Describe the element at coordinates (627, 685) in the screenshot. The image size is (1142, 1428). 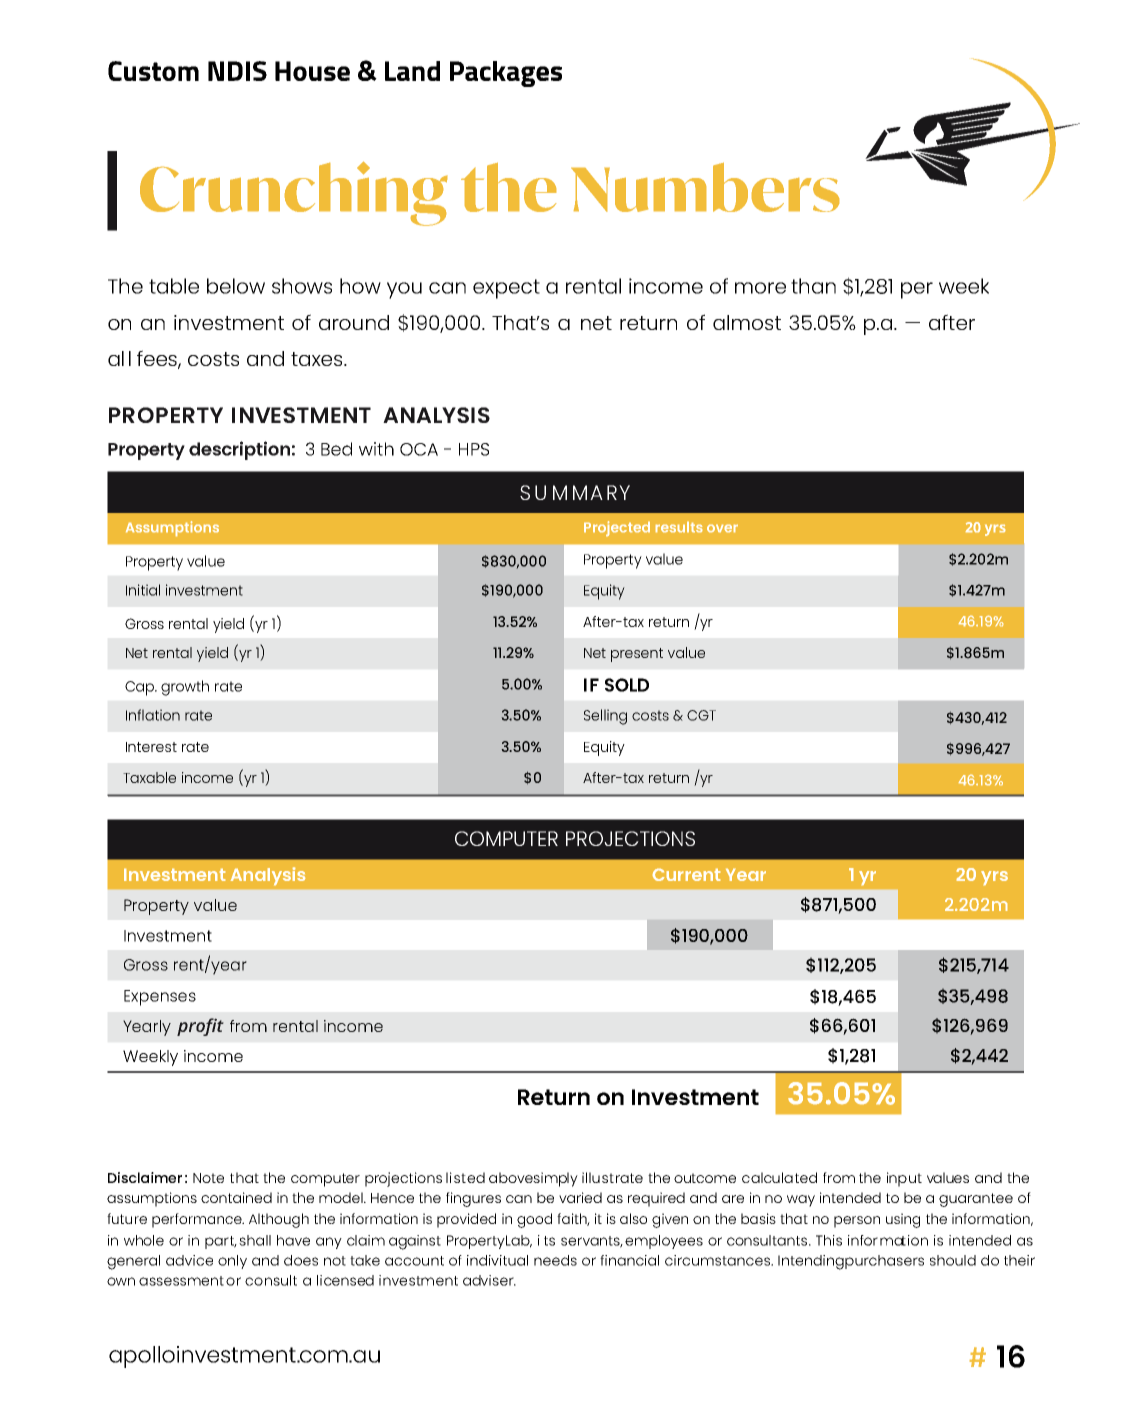
I see `SOLD` at that location.
